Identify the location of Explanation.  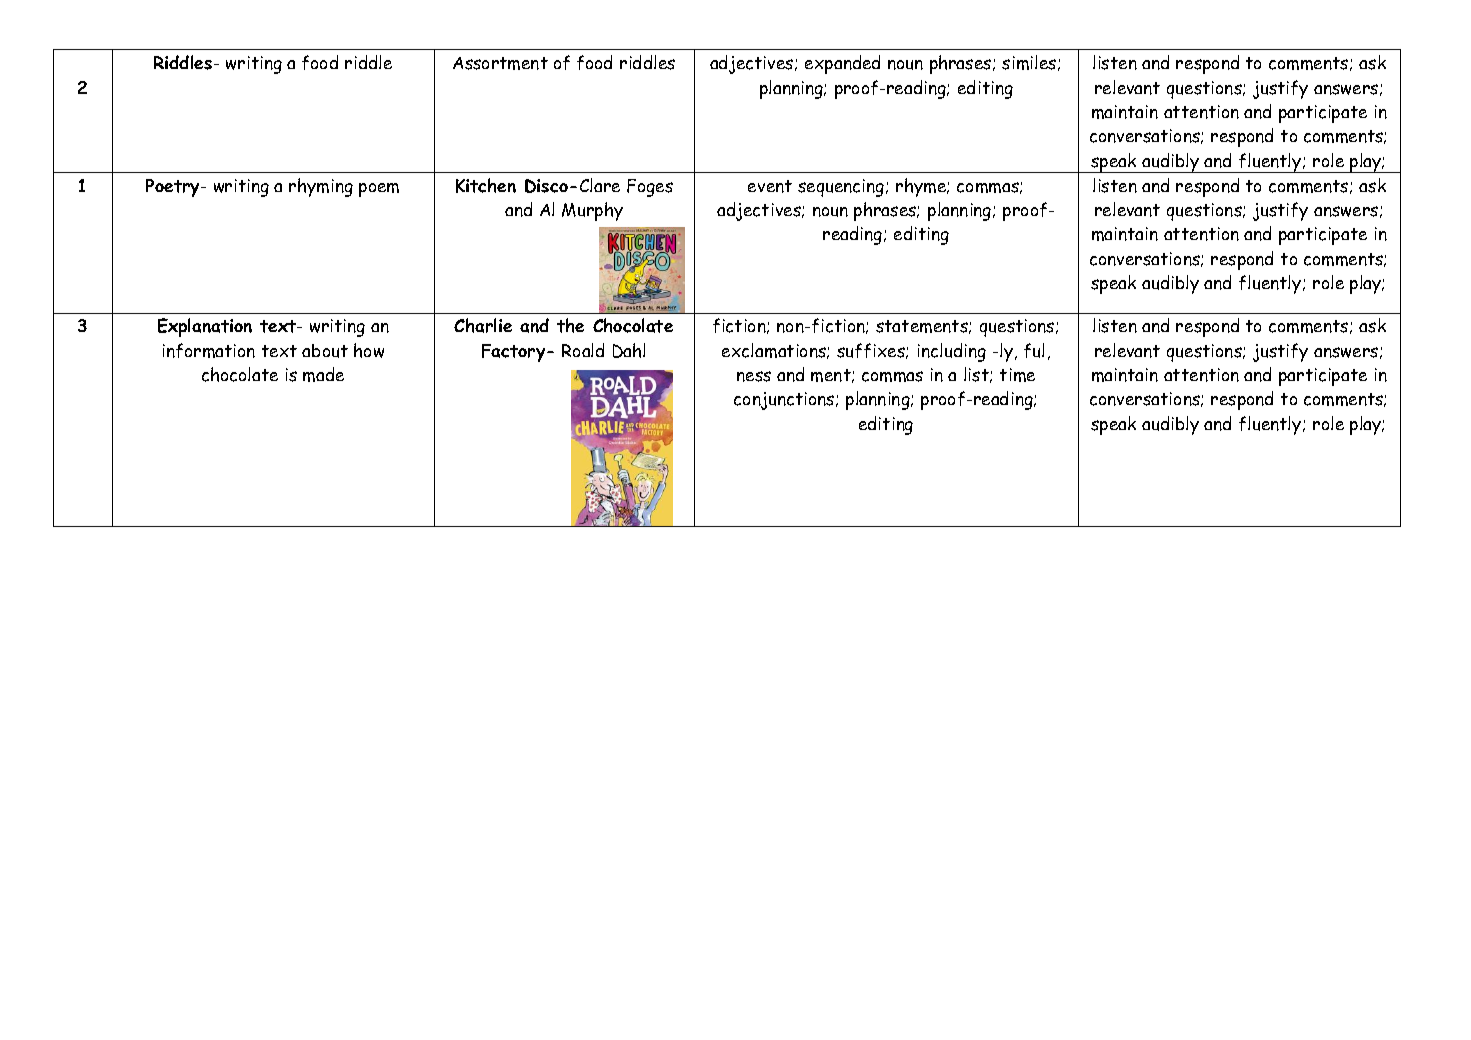
(205, 327).
